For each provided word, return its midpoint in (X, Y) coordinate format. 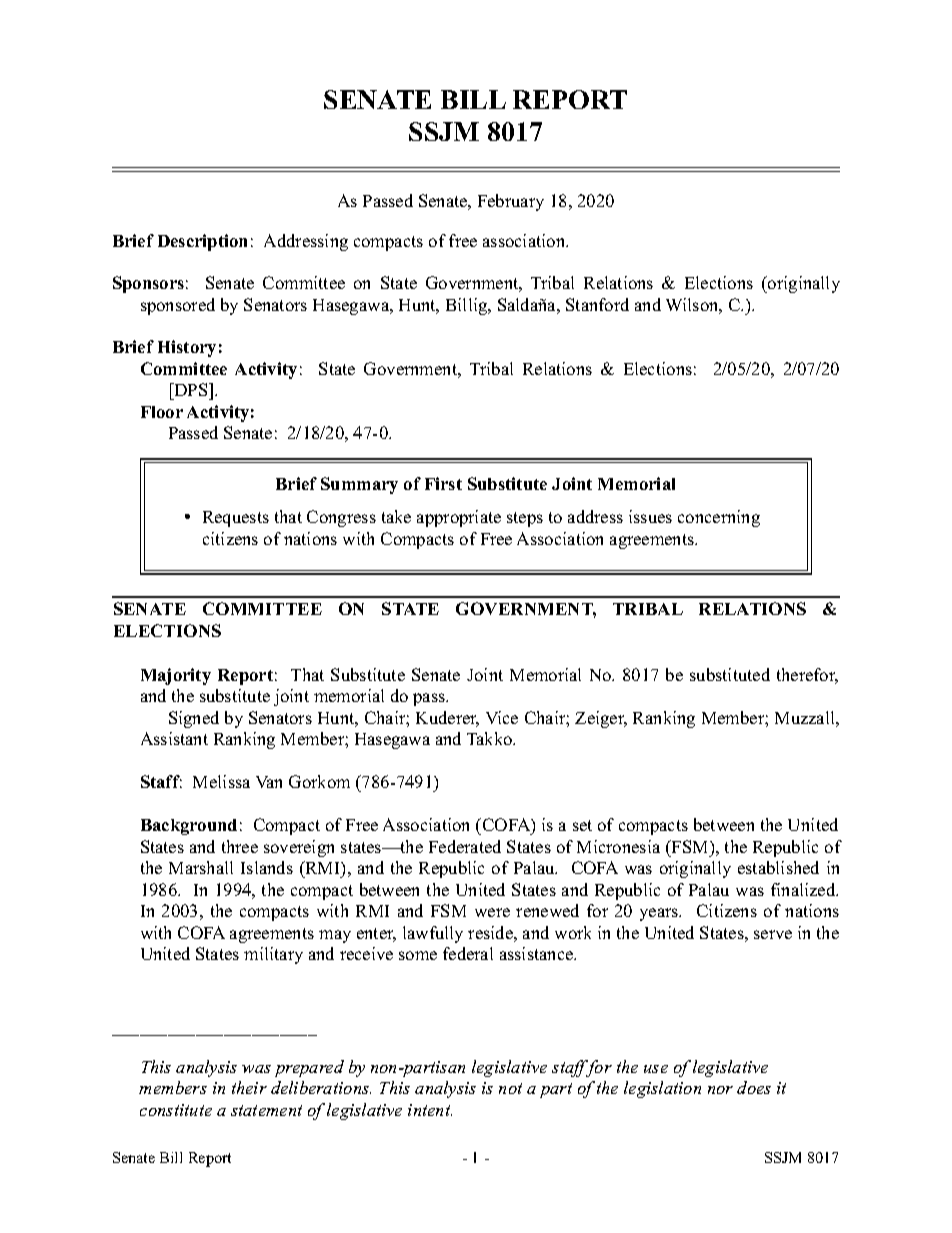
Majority (176, 676)
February (511, 202)
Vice (502, 717)
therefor (807, 676)
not (510, 1088)
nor (720, 1090)
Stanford (597, 304)
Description (202, 242)
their (249, 1087)
